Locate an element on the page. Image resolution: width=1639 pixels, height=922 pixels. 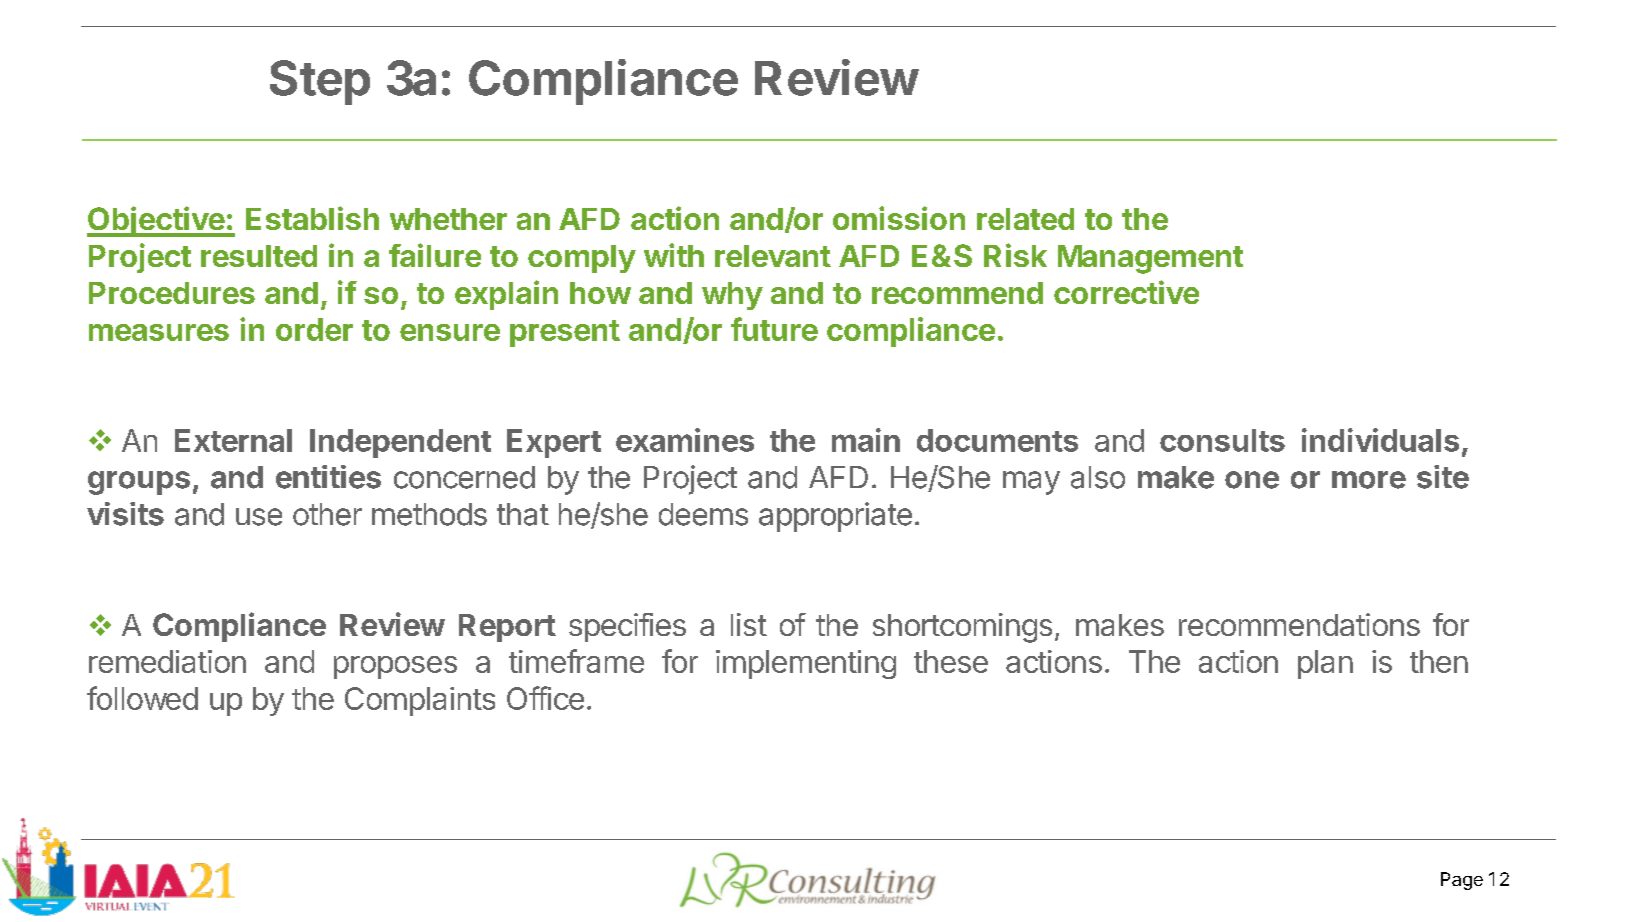
order is located at coordinates (314, 329).
